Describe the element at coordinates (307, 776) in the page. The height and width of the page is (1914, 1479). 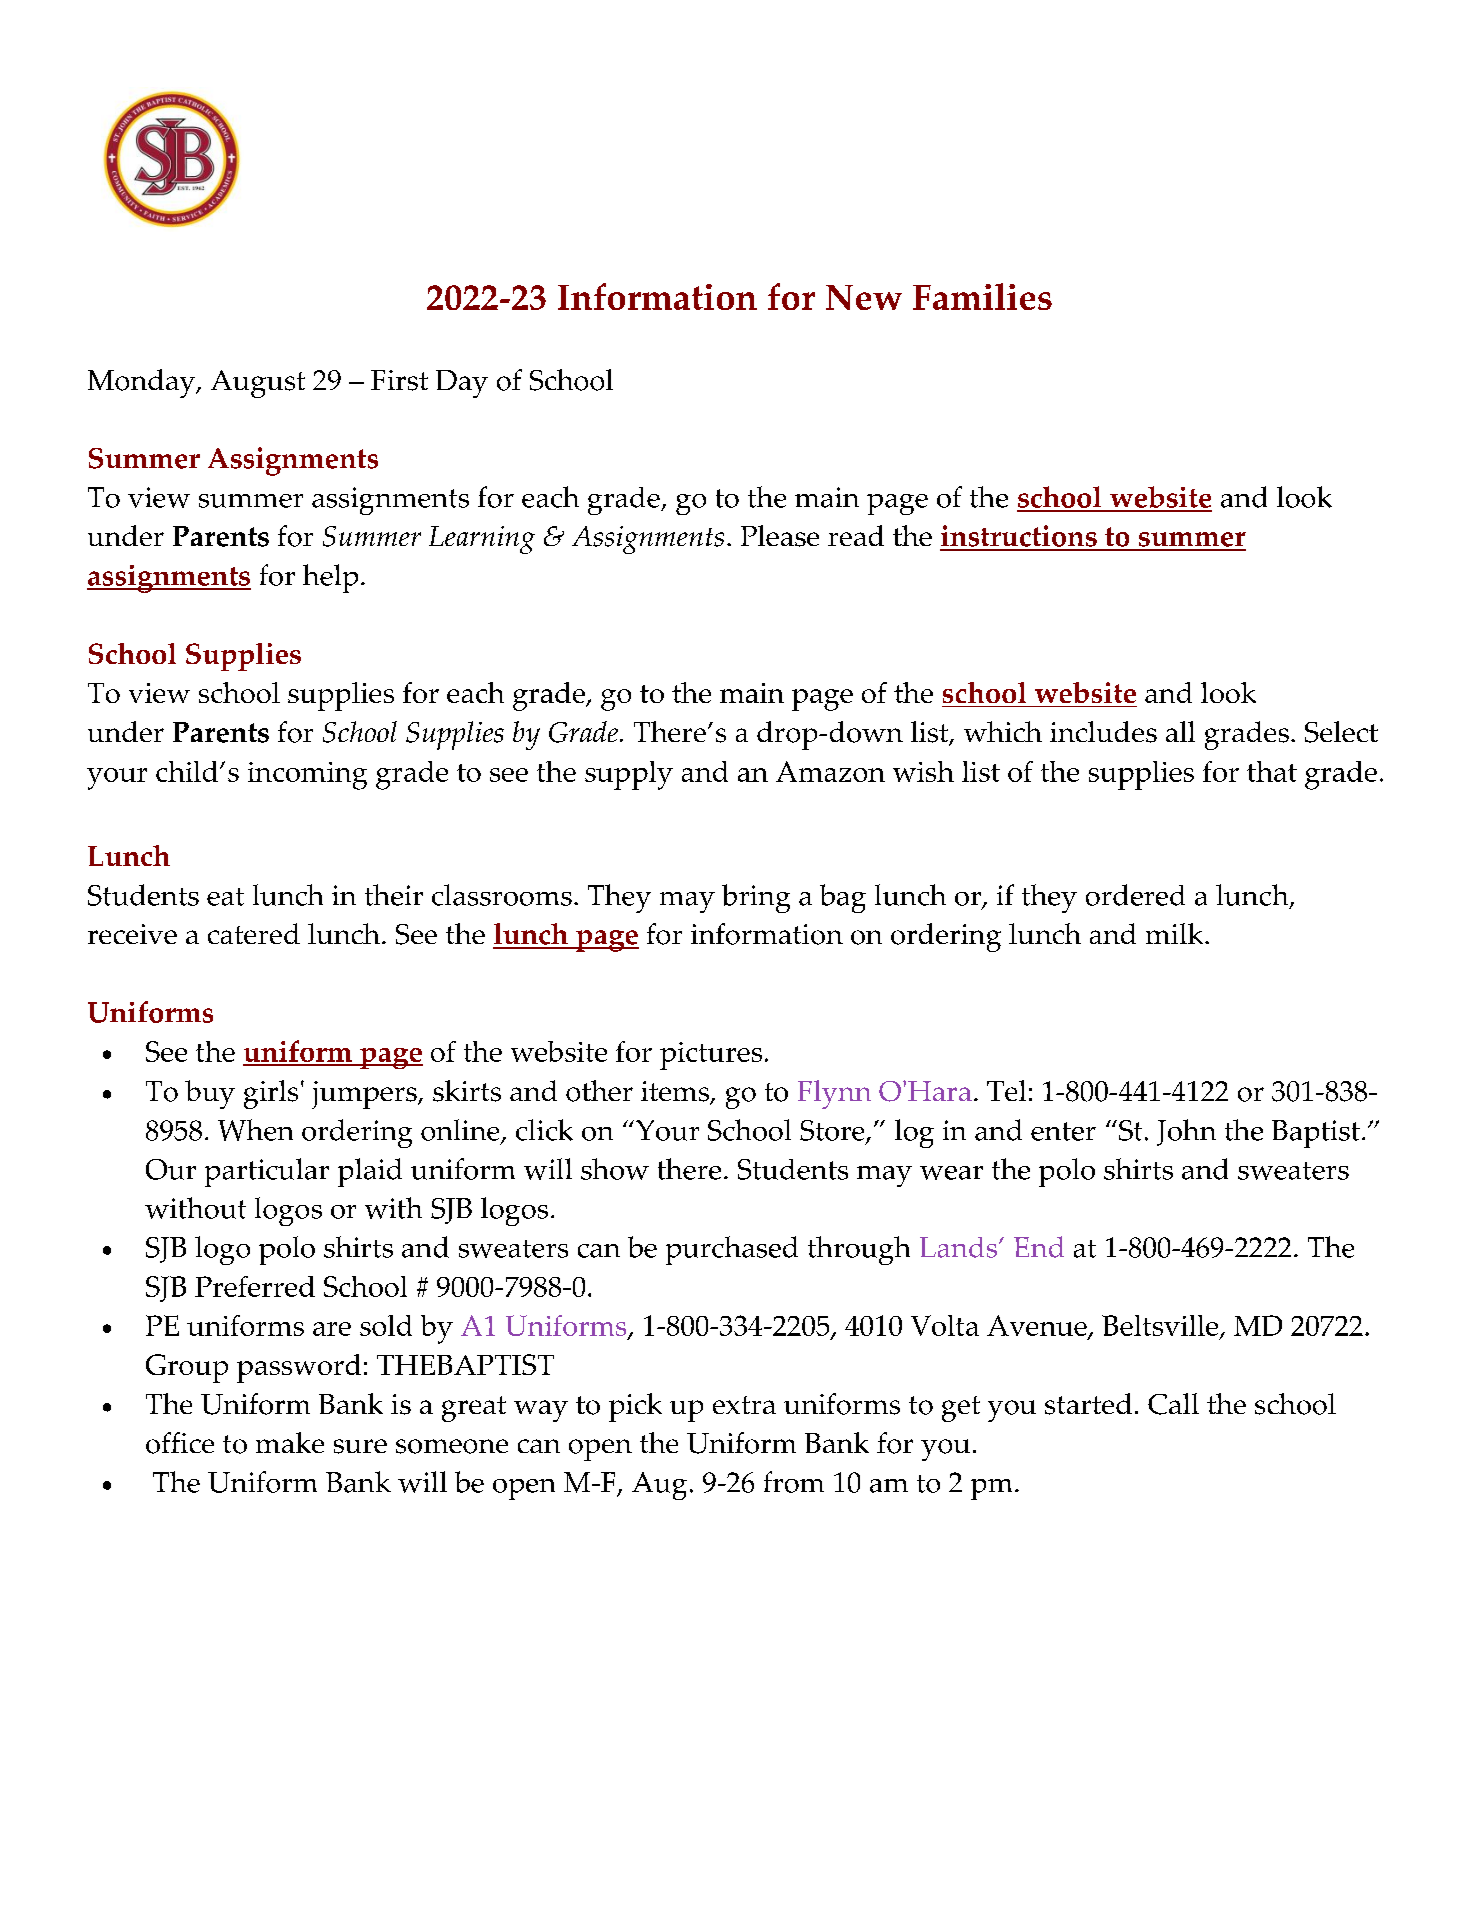
I see `incoming` at that location.
